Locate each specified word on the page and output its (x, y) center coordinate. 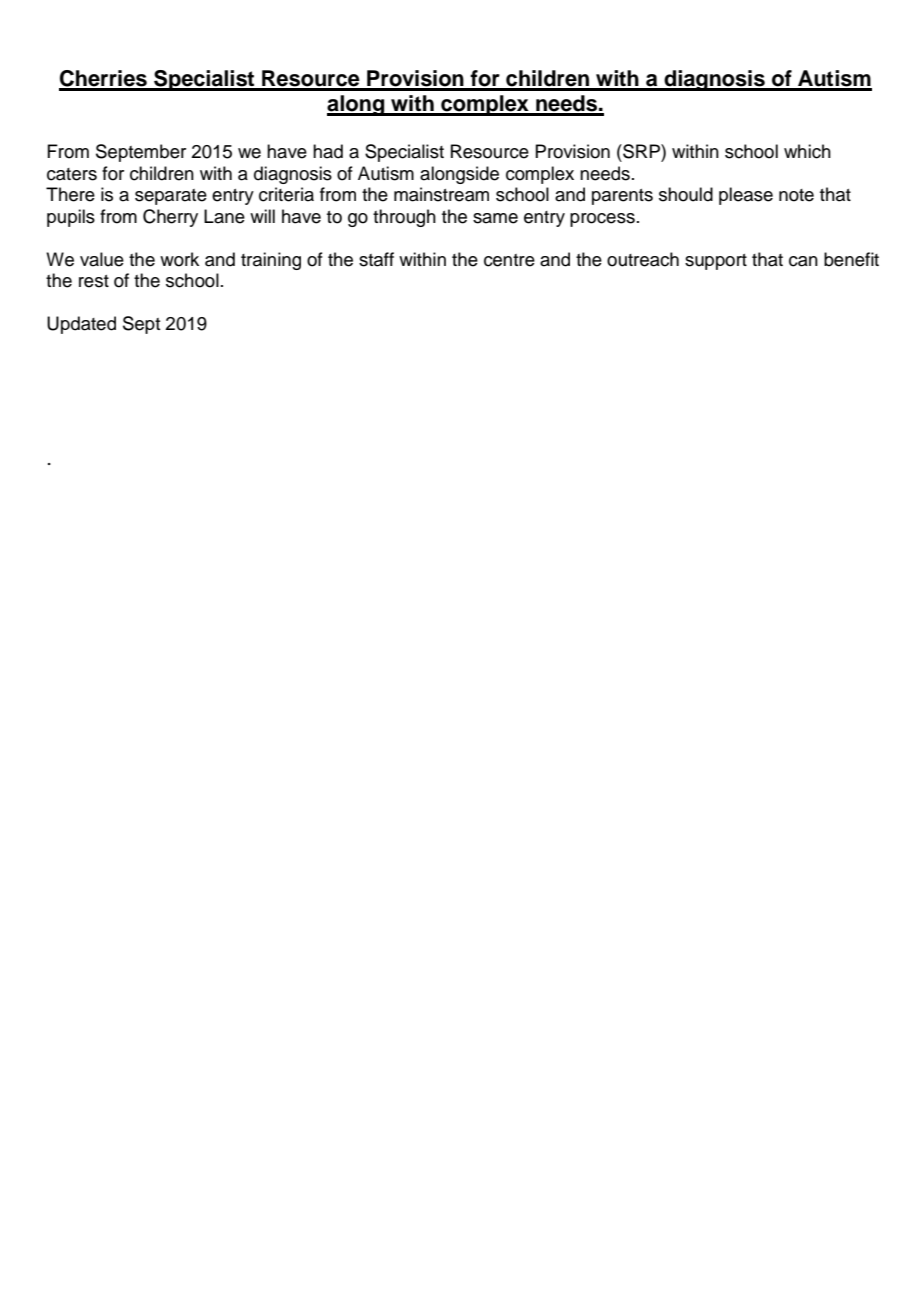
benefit (851, 259)
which (807, 151)
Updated (81, 325)
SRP (641, 151)
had (328, 151)
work (179, 259)
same (495, 218)
